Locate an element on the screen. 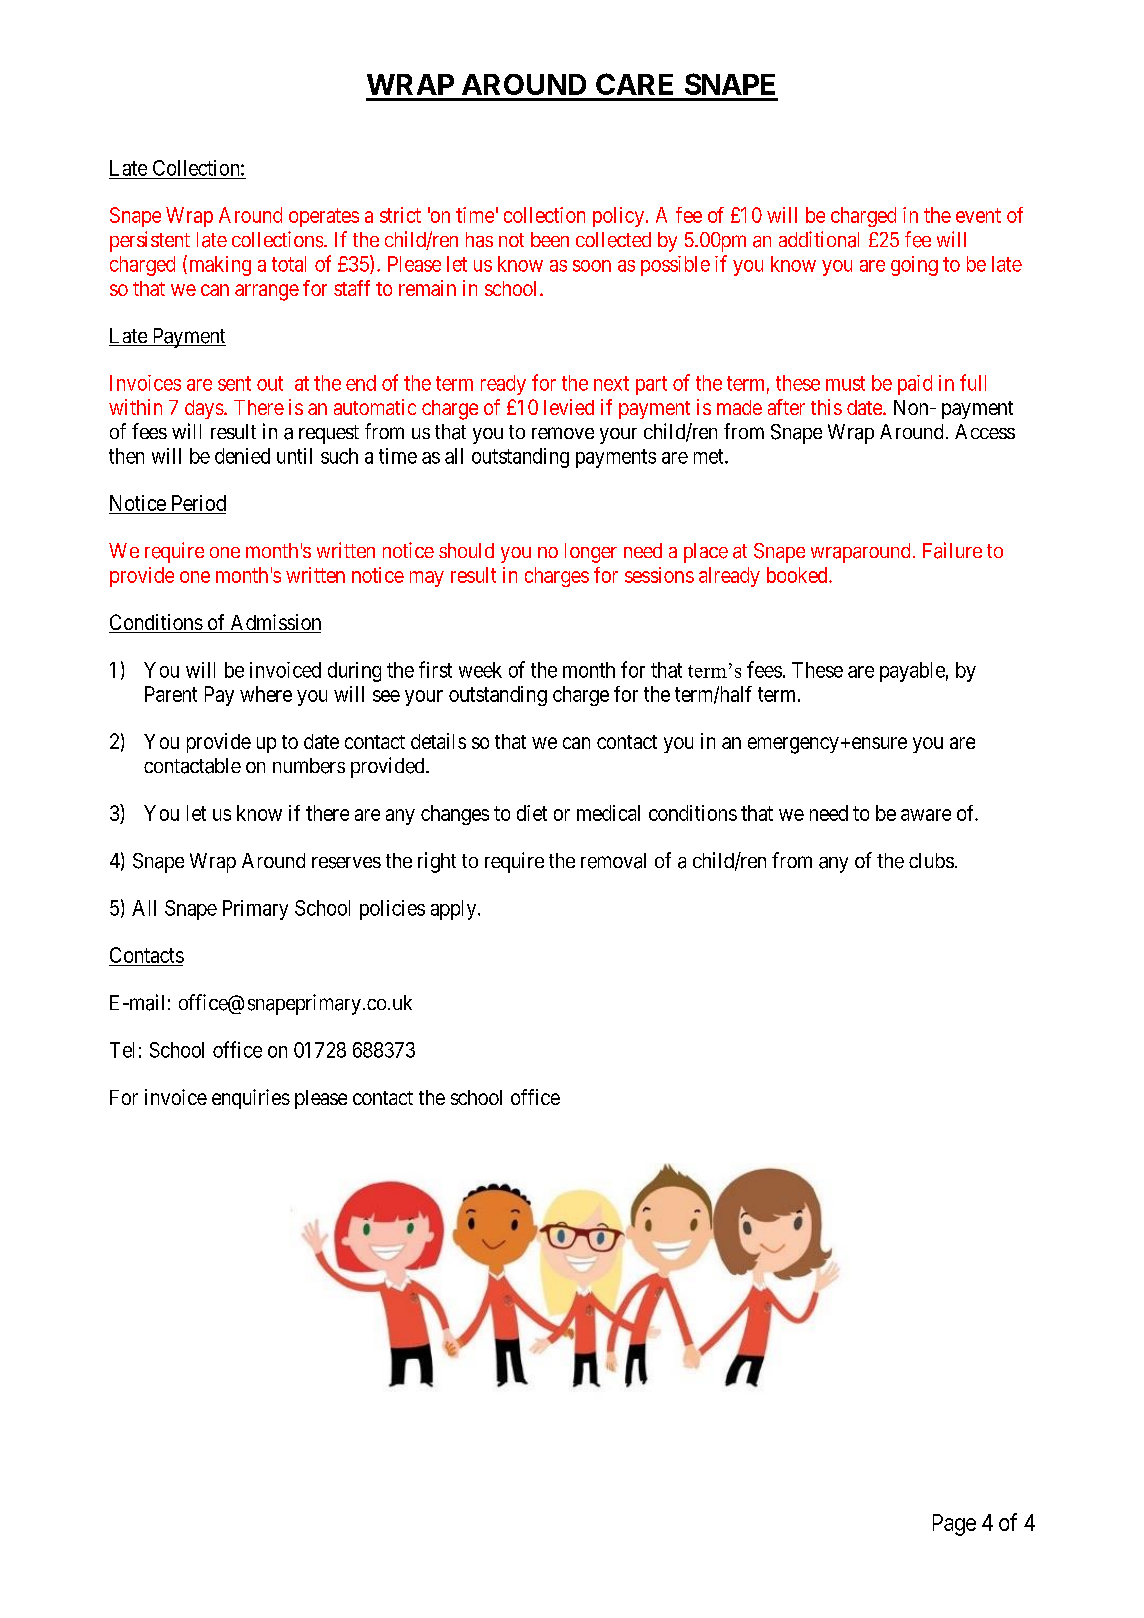  where is located at coordinates (266, 694).
